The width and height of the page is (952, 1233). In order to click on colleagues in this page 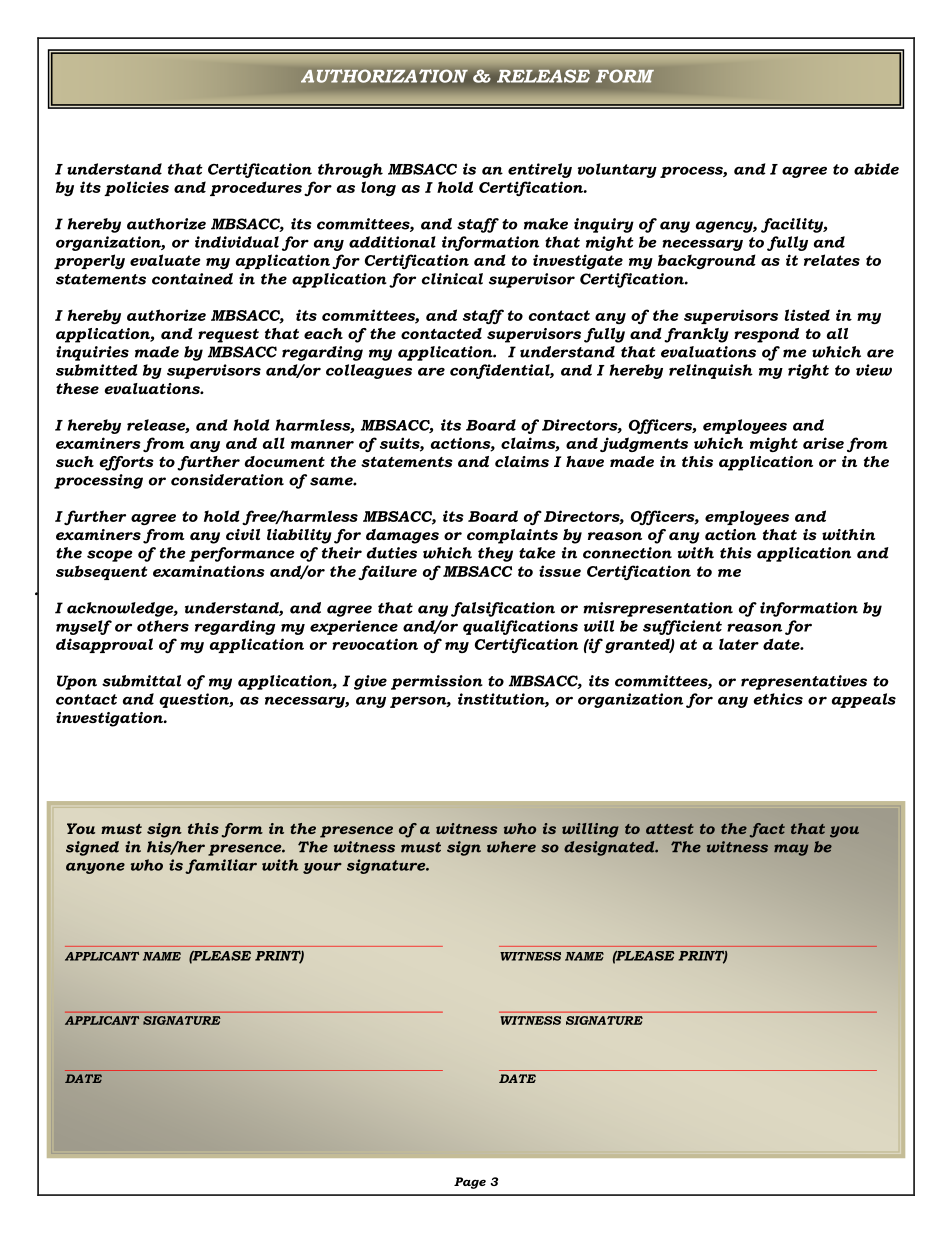, I will do `click(369, 371)`.
